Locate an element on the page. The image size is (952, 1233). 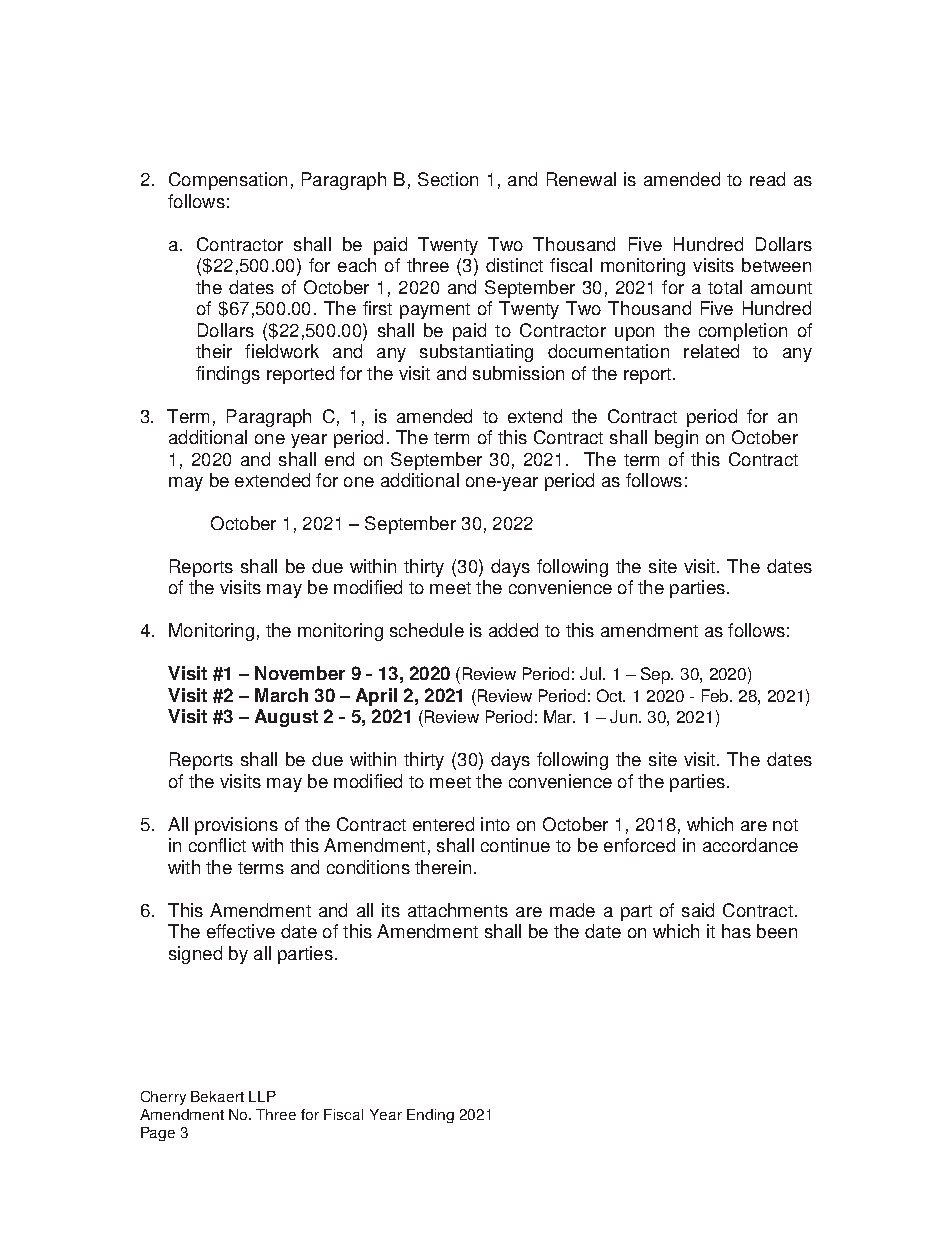
November is located at coordinates (300, 673).
